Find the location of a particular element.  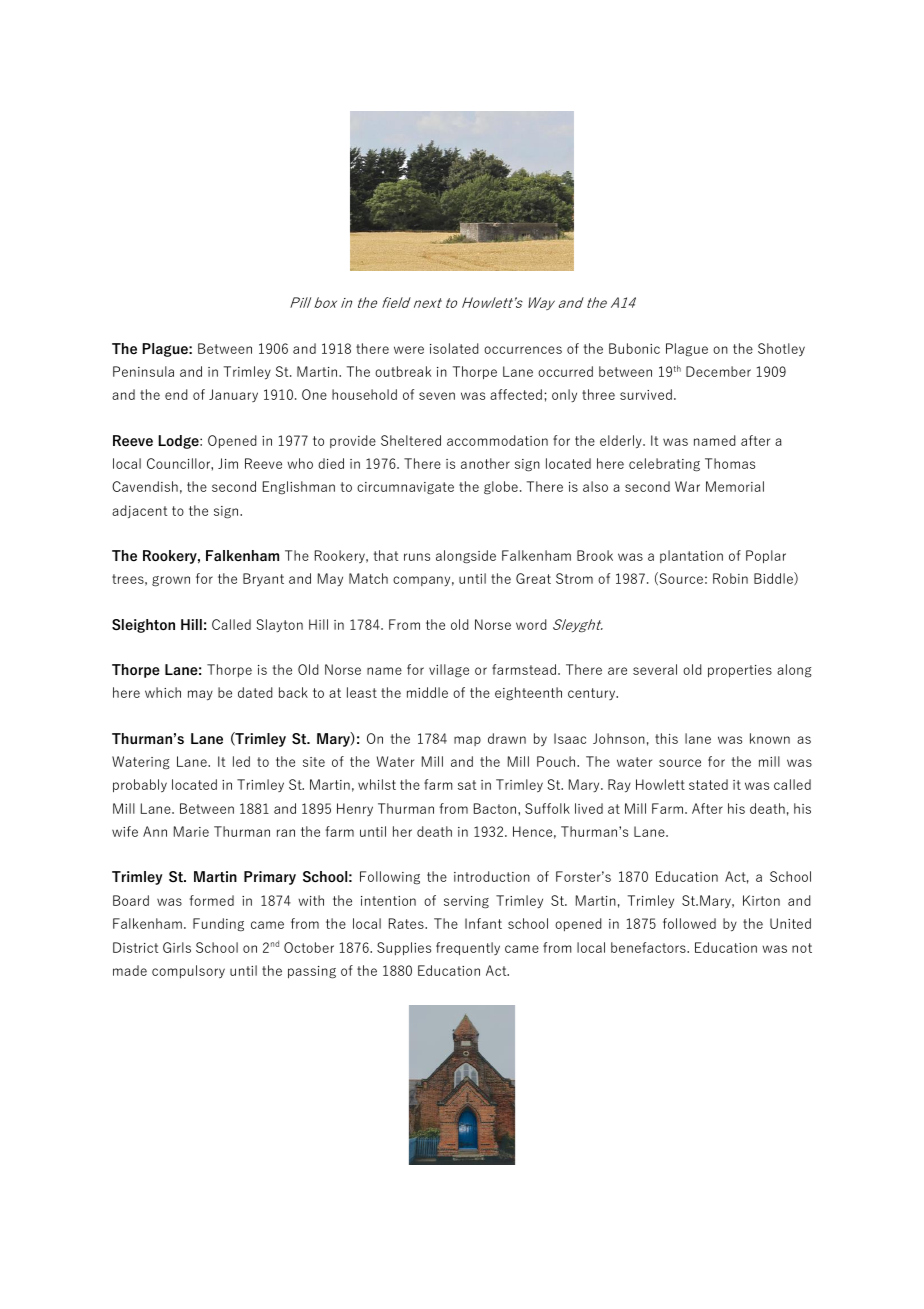

benefactors is located at coordinates (649, 947).
